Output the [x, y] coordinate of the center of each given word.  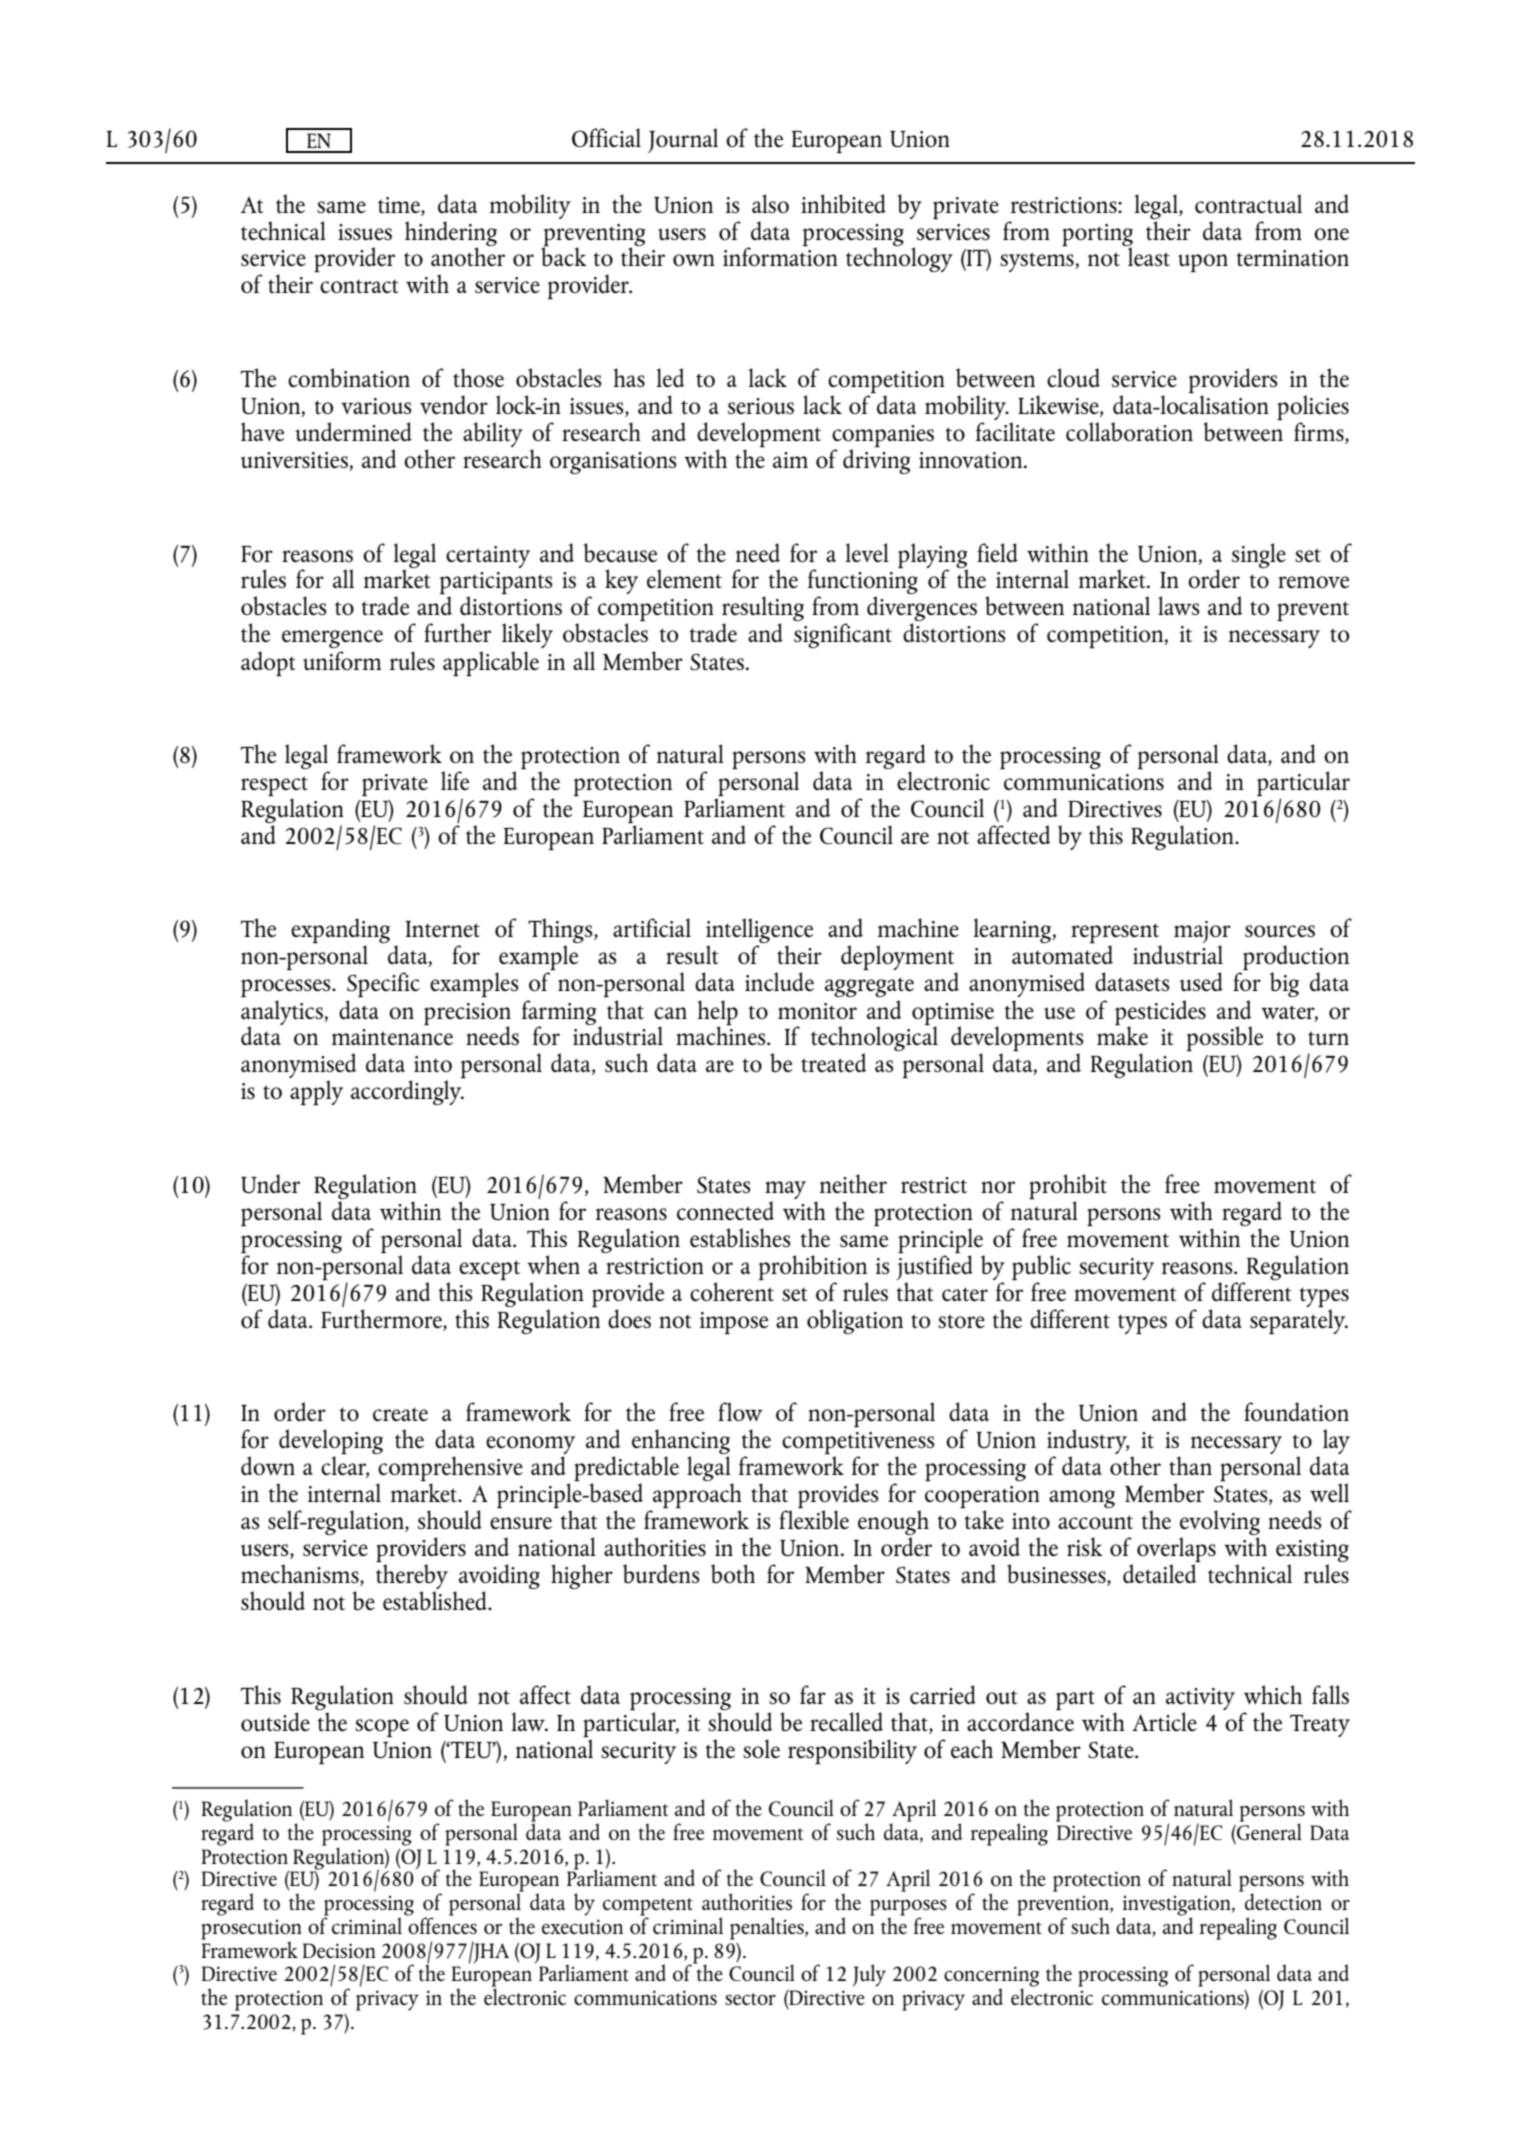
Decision [339, 1950]
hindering [451, 234]
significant [843, 635]
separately [1299, 1321]
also [770, 203]
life [455, 780]
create [400, 1414]
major [1202, 933]
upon [1203, 263]
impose [734, 1323]
